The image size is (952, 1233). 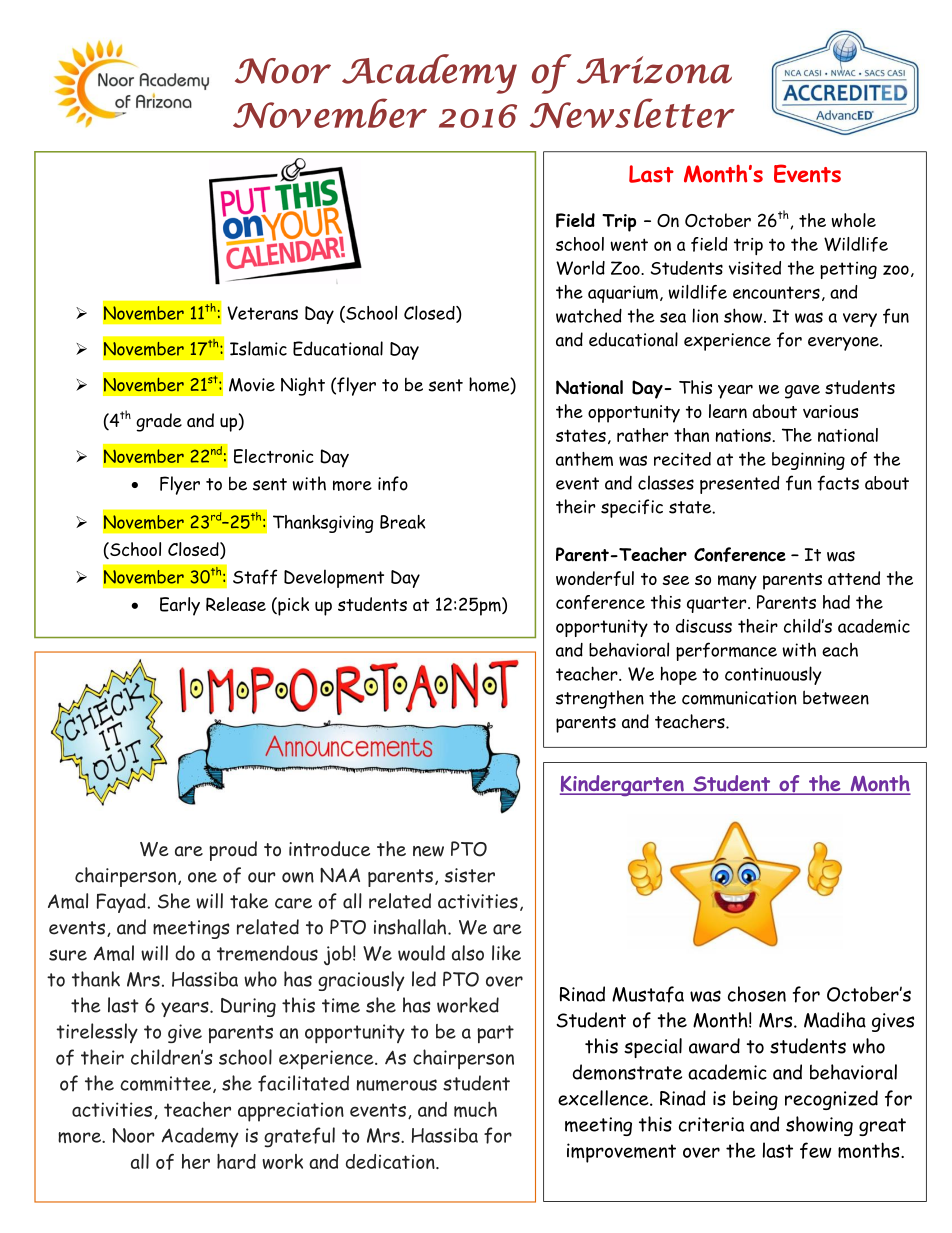 What do you see at coordinates (757, 994) in the document?
I see `chosen` at bounding box center [757, 994].
